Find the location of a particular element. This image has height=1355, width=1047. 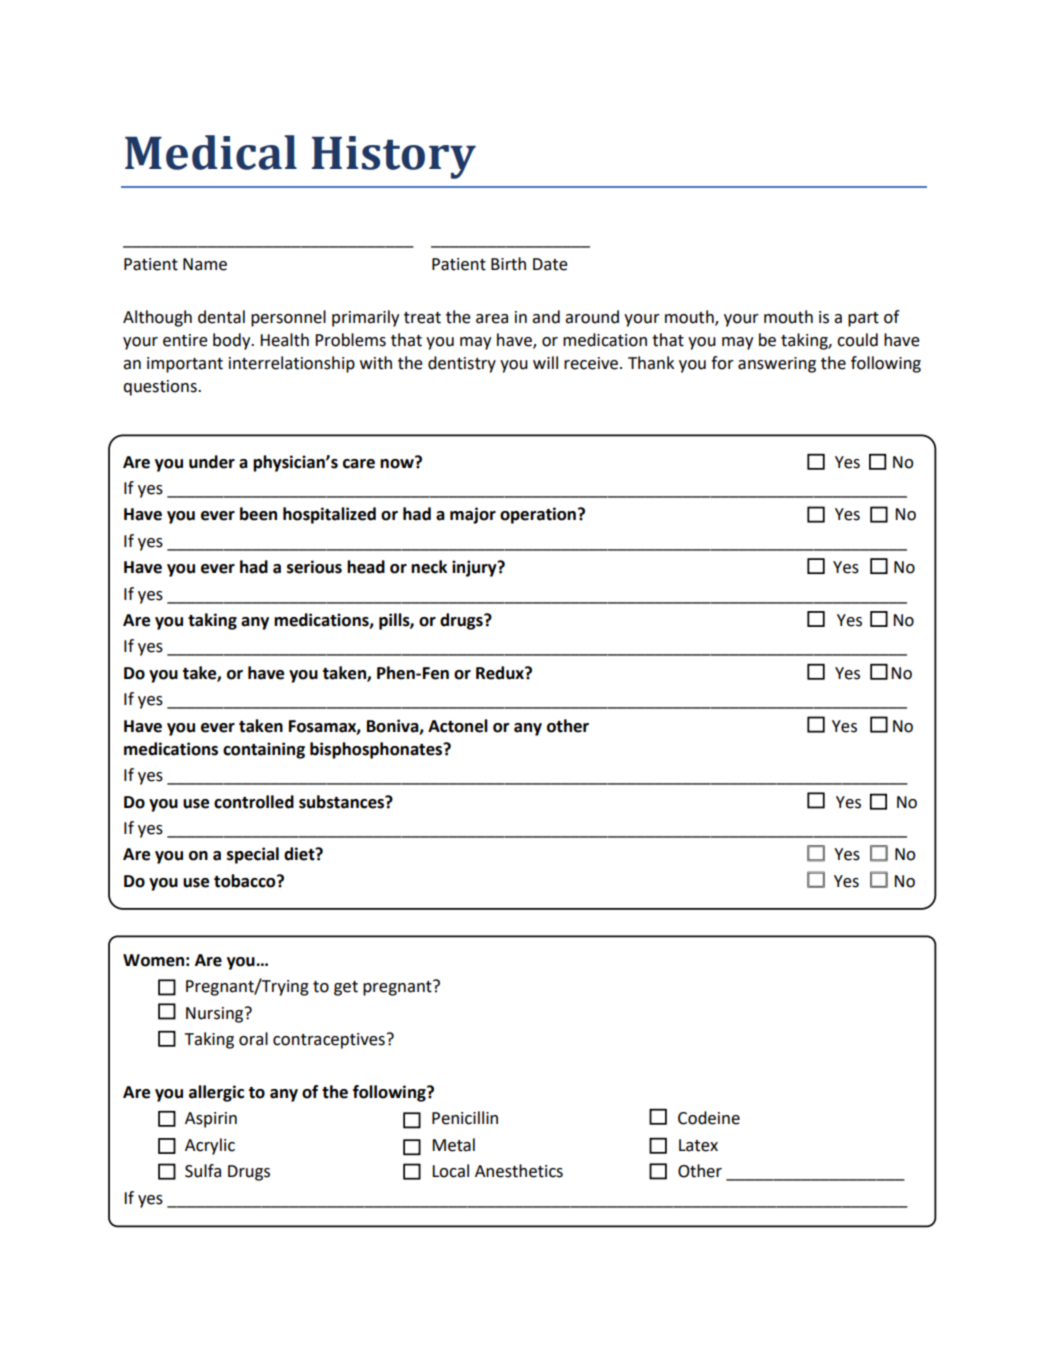

Acrylic is located at coordinates (210, 1146).
